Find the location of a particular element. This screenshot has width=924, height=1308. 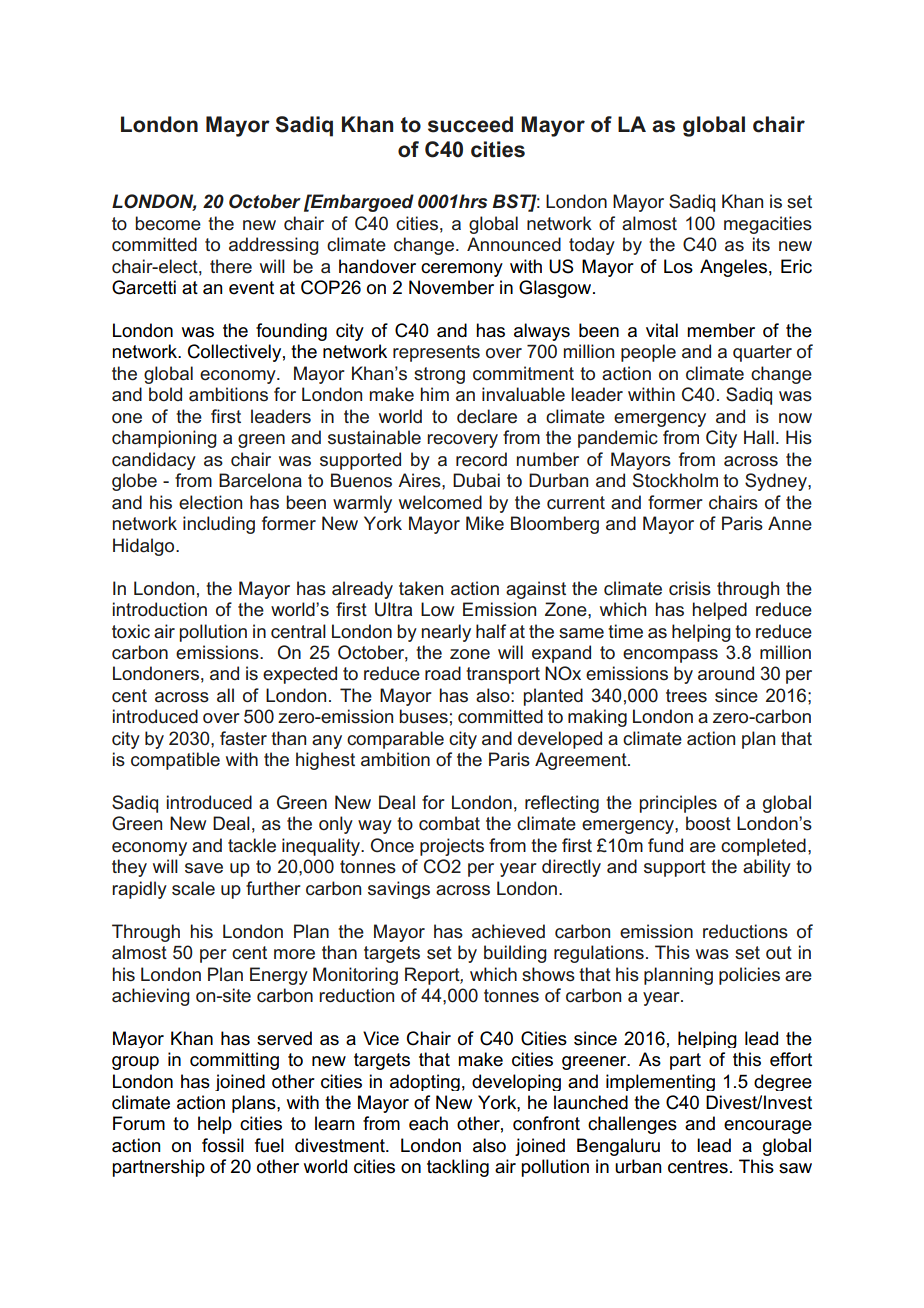

fuel is located at coordinates (269, 1145).
